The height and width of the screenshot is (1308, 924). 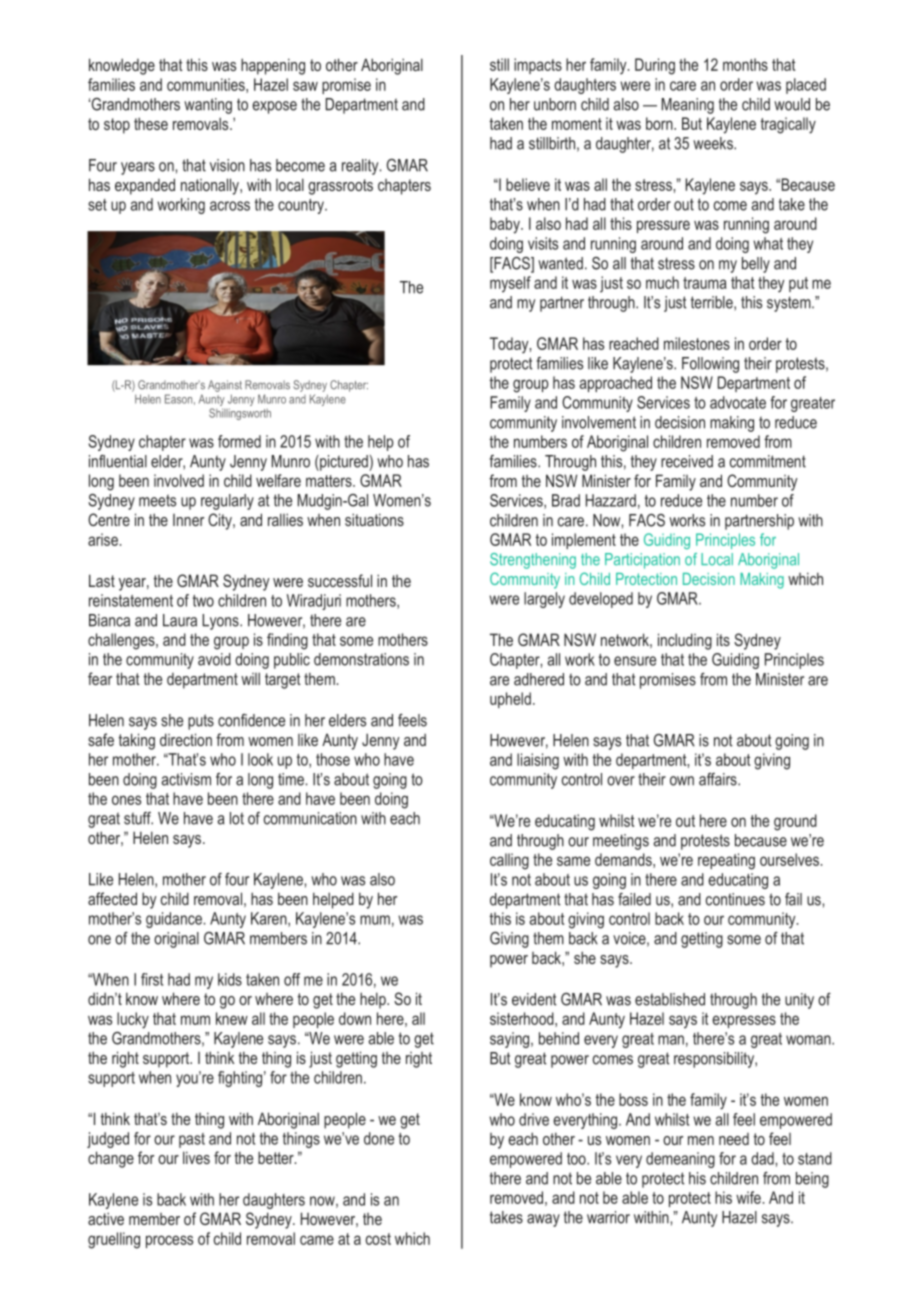 What do you see at coordinates (225, 386) in the screenshot?
I see `Against` at bounding box center [225, 386].
